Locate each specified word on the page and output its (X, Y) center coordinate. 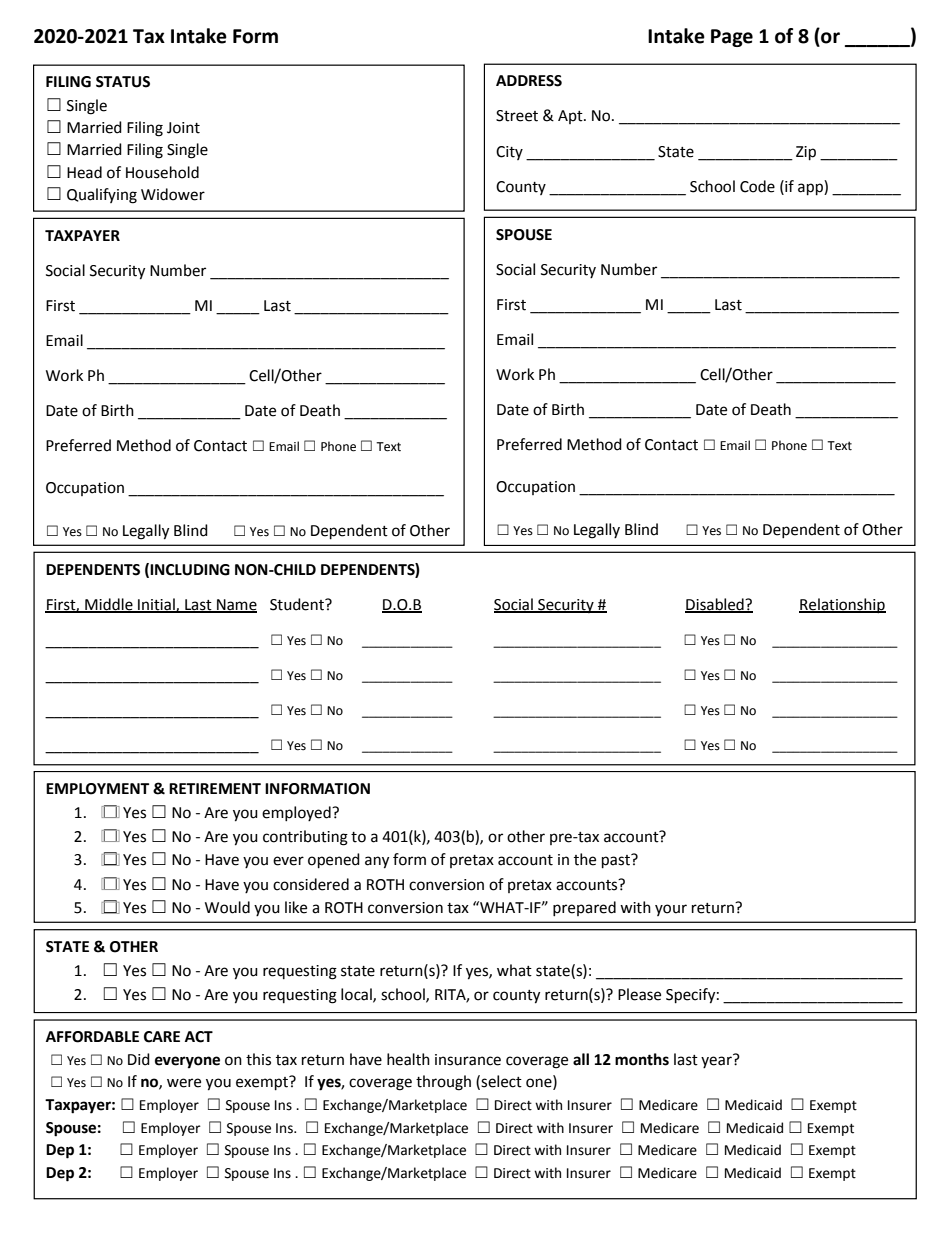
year (717, 1061)
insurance (468, 1060)
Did (139, 1059)
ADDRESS (529, 81)
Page (732, 38)
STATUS (123, 82)
